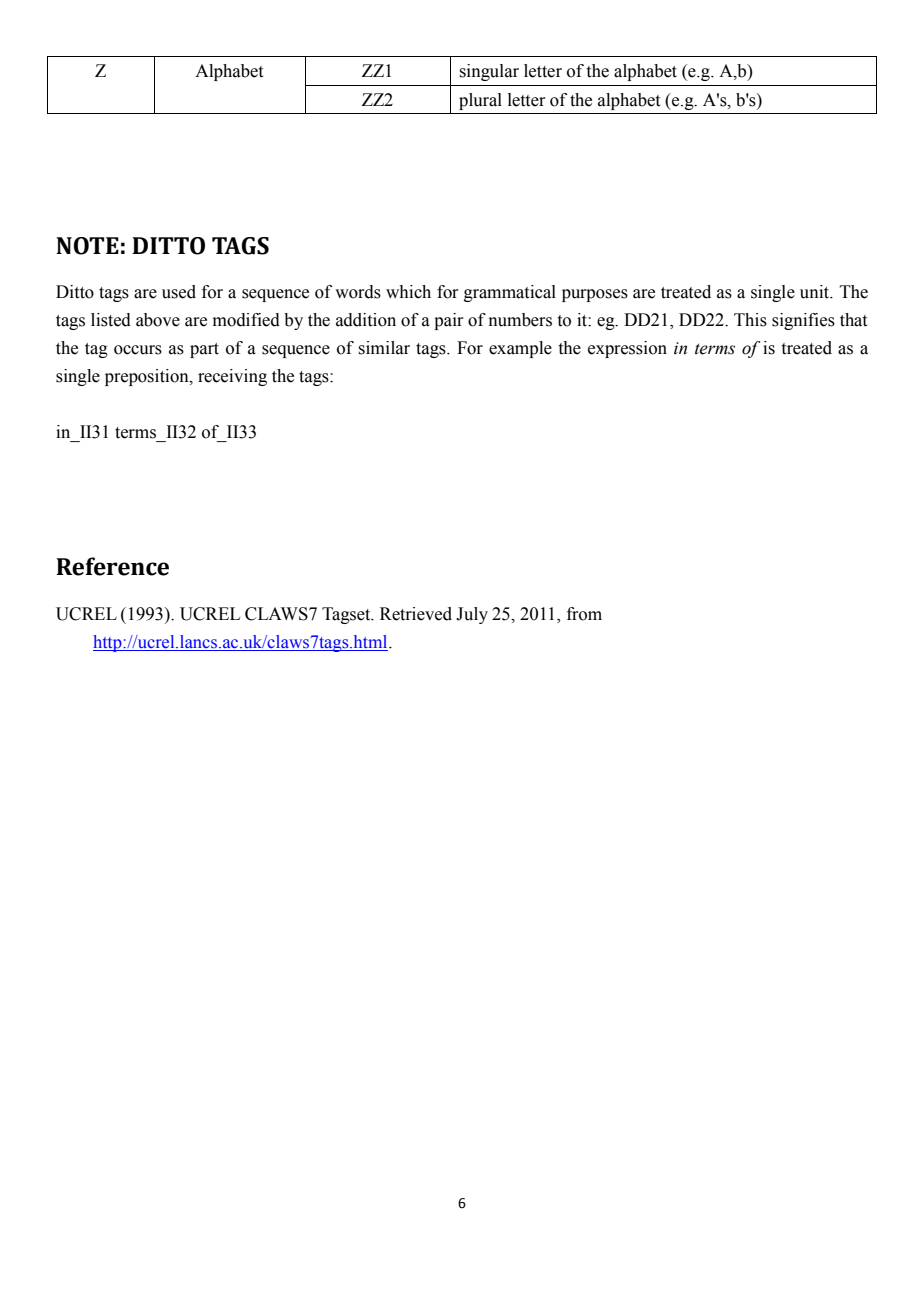 The image size is (924, 1308). I want to click on July, so click(472, 615).
